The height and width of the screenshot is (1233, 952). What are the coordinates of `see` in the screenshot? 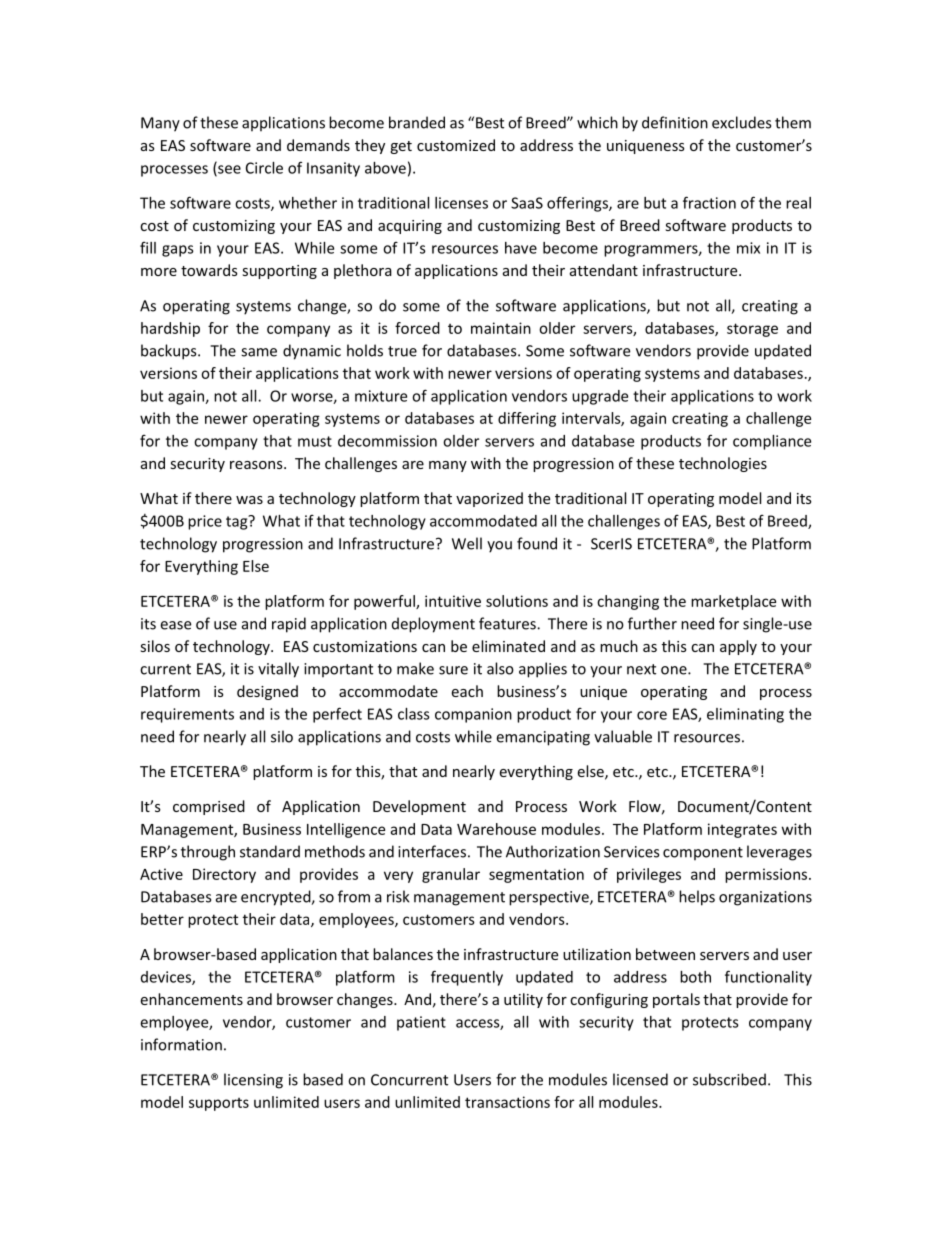 It's located at (228, 170).
